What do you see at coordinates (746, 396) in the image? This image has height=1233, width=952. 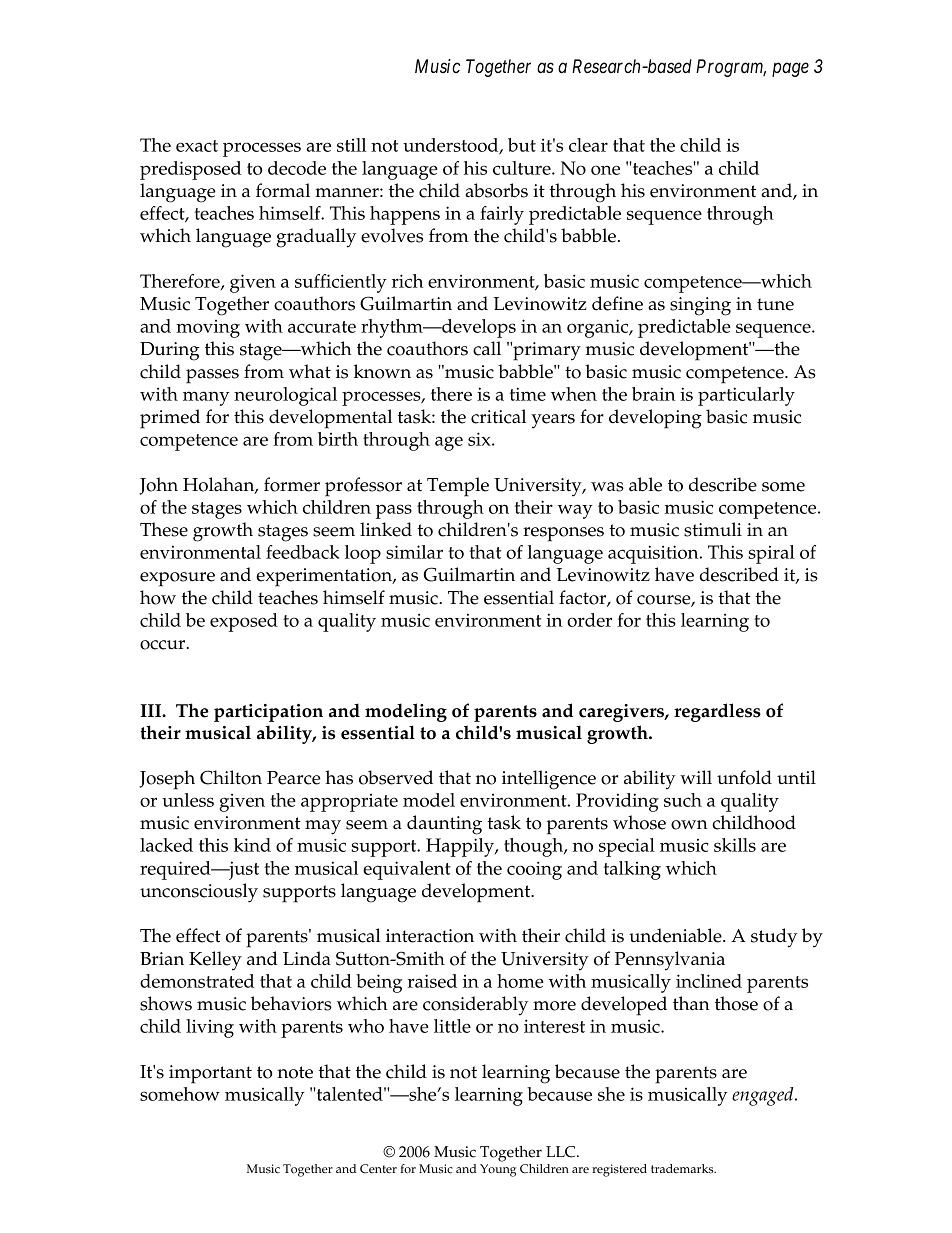 I see `particularly` at bounding box center [746, 396].
